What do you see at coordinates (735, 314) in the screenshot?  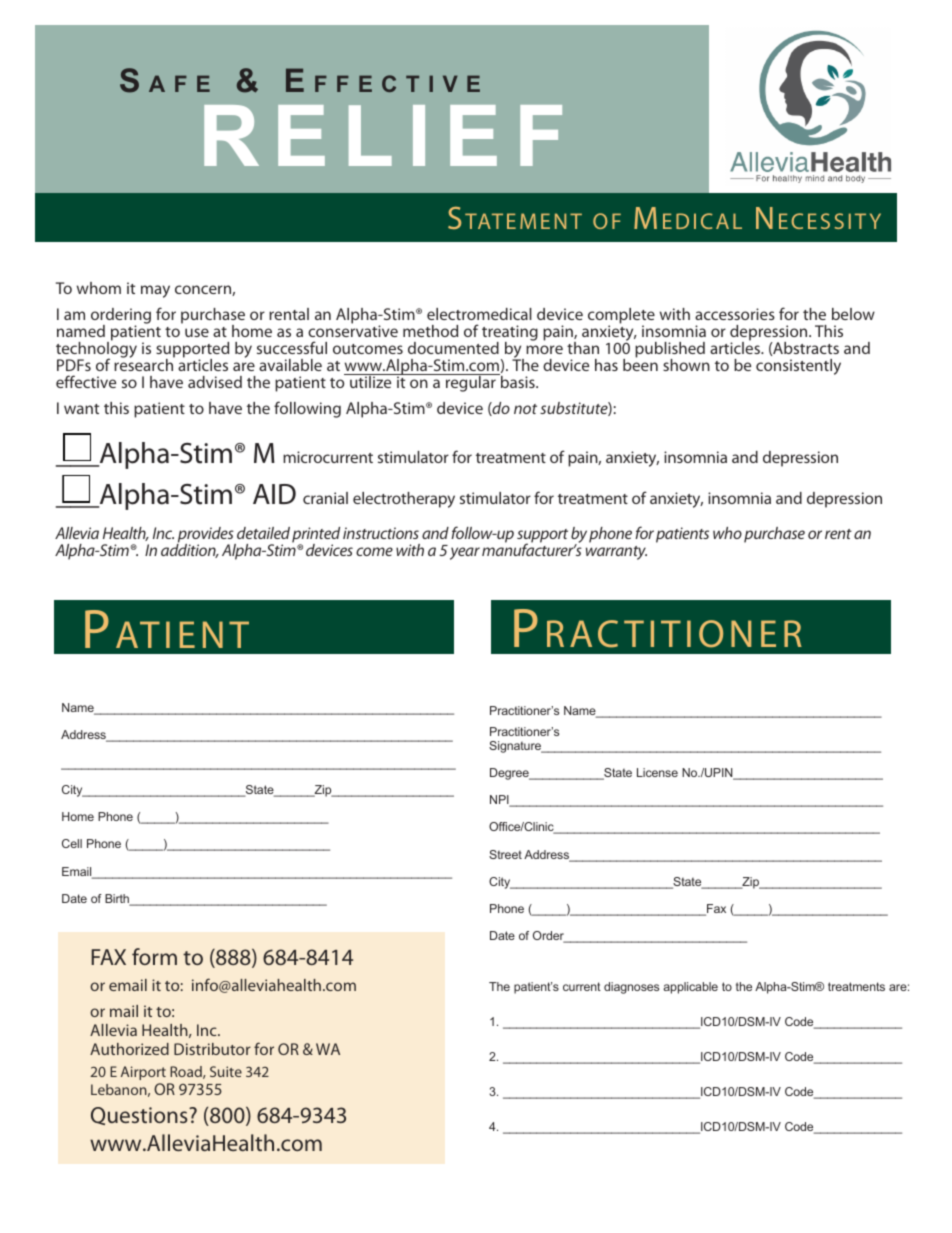 I see `accessories` at bounding box center [735, 314].
